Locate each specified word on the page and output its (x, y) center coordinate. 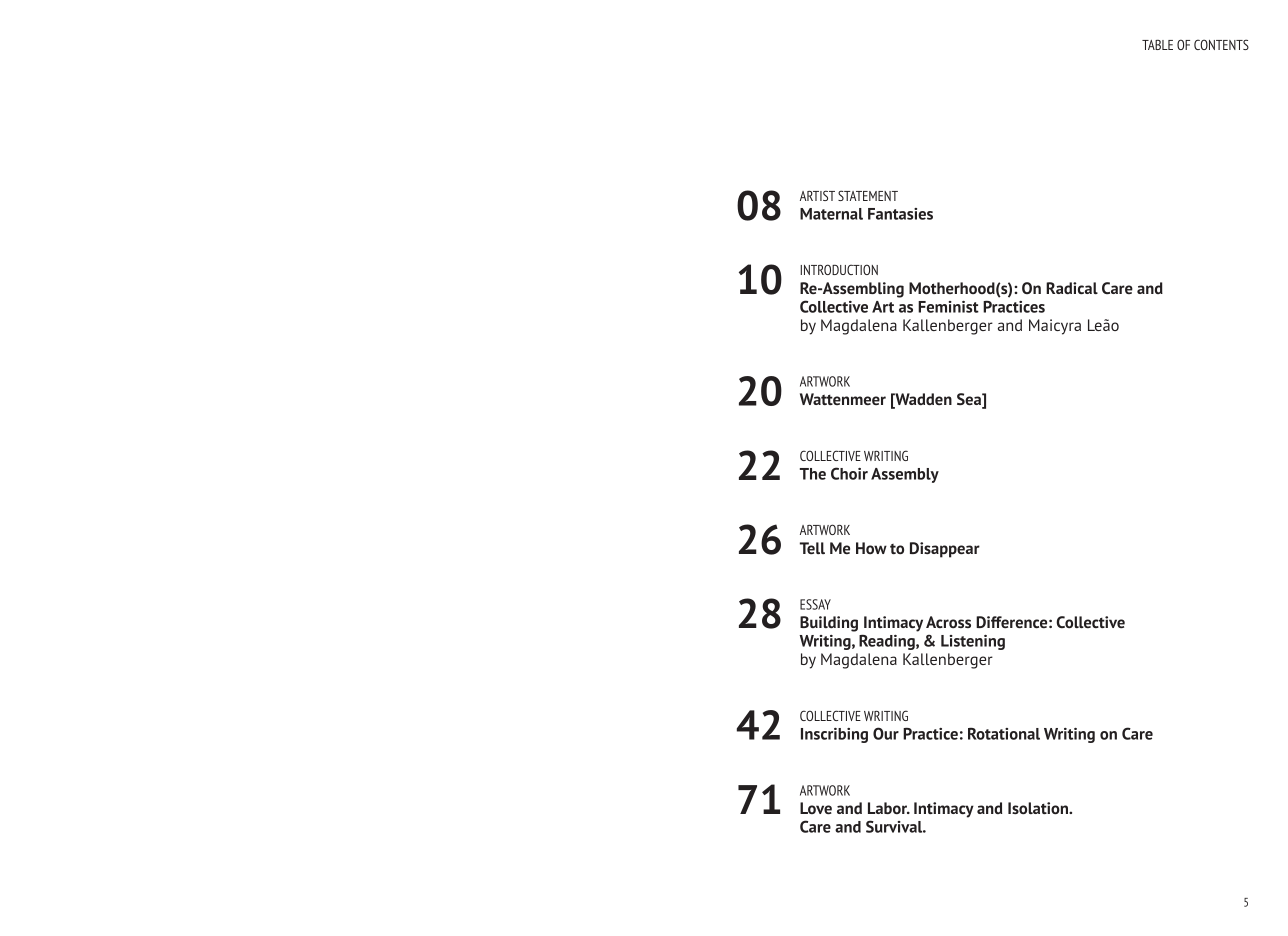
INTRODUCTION (839, 269)
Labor (889, 808)
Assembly (905, 475)
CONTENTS (1221, 44)
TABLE (1157, 45)
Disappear (945, 550)
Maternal (831, 214)
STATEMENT (868, 195)
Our (886, 733)
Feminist (948, 307)
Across (948, 622)
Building (829, 624)
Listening (973, 642)
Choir (849, 473)
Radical (1072, 288)
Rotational (1004, 734)
